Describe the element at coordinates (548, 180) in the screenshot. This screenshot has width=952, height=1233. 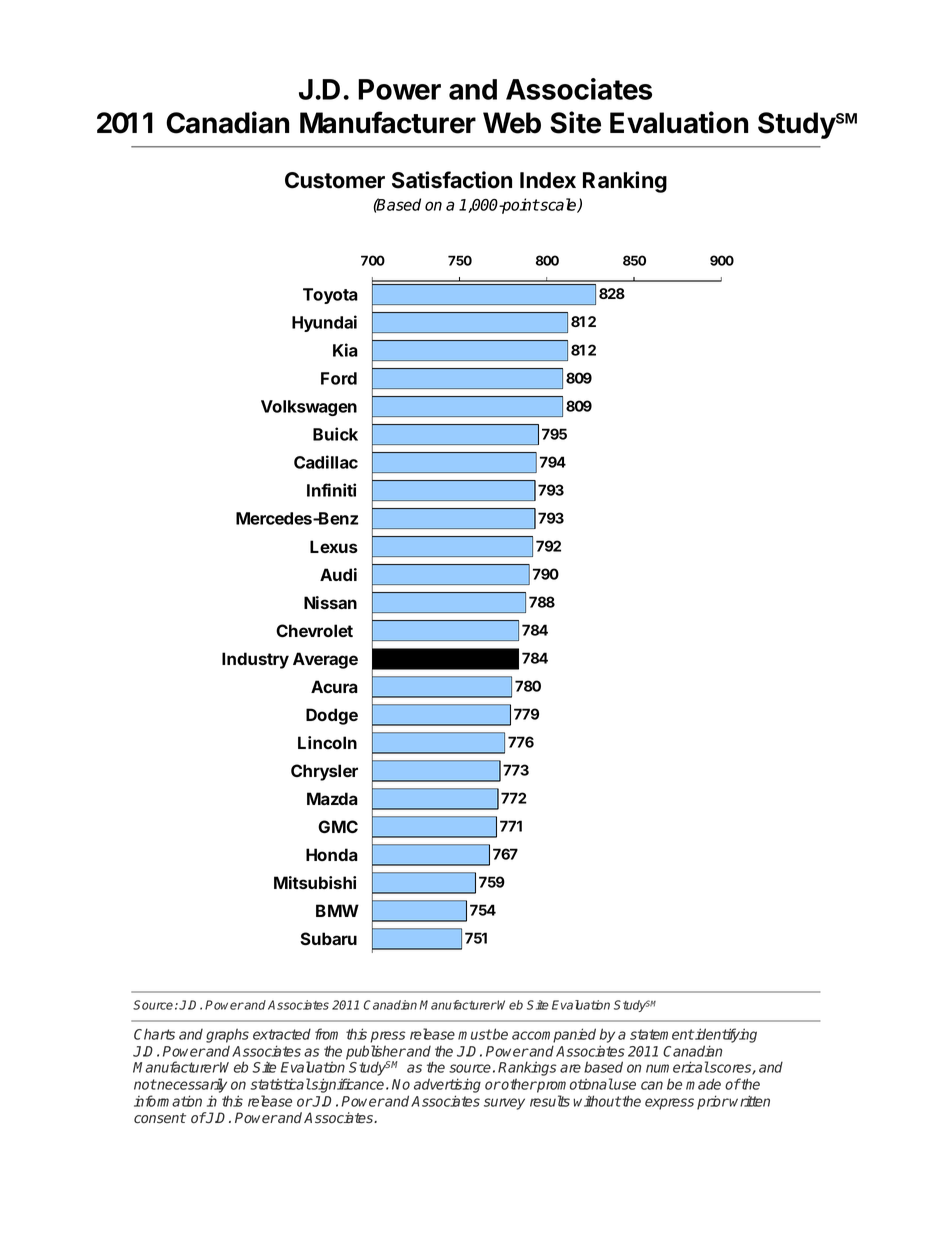
I see `Index` at that location.
